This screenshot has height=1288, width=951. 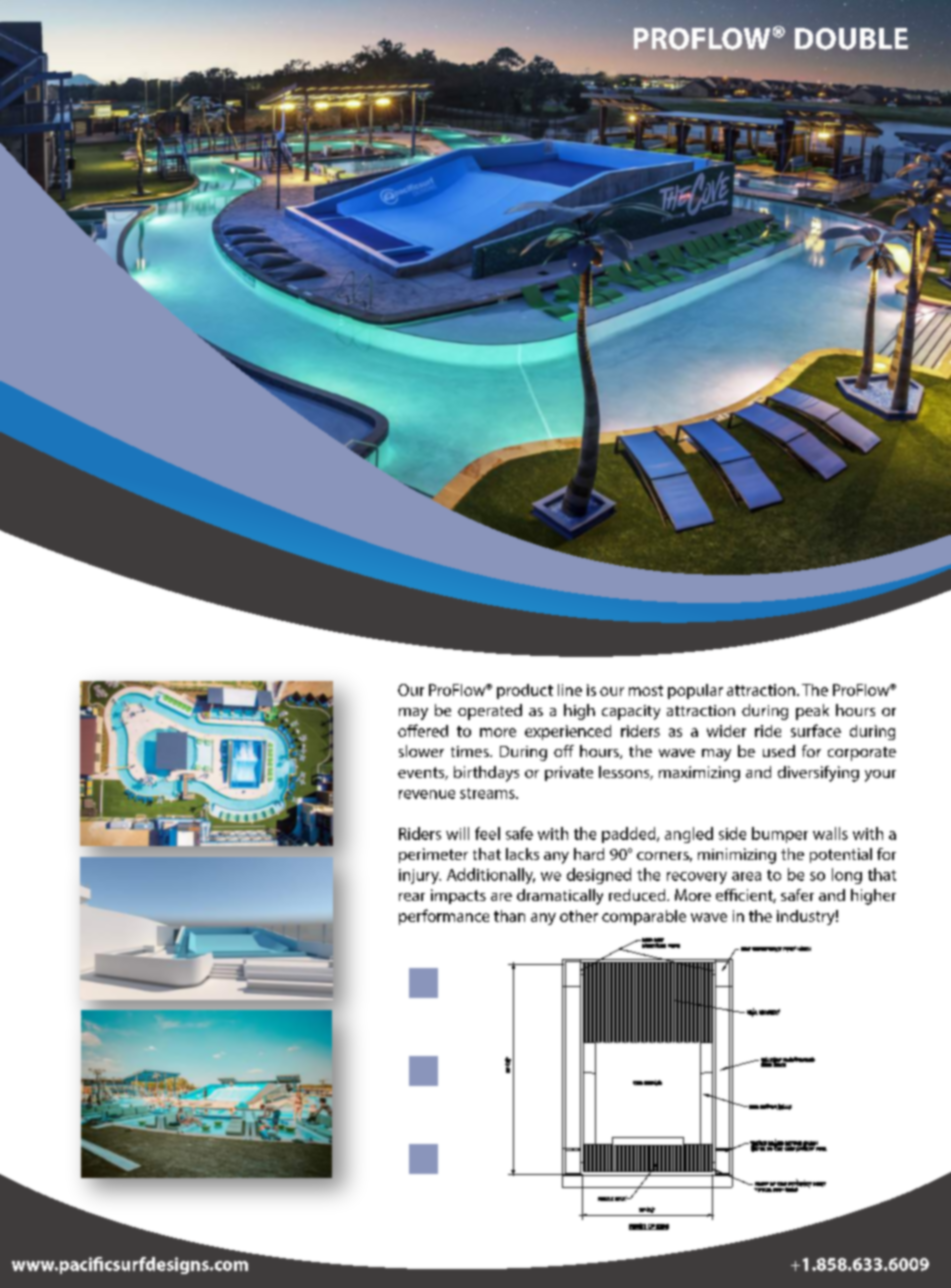 I want to click on DOUBLE, so click(x=851, y=39).
